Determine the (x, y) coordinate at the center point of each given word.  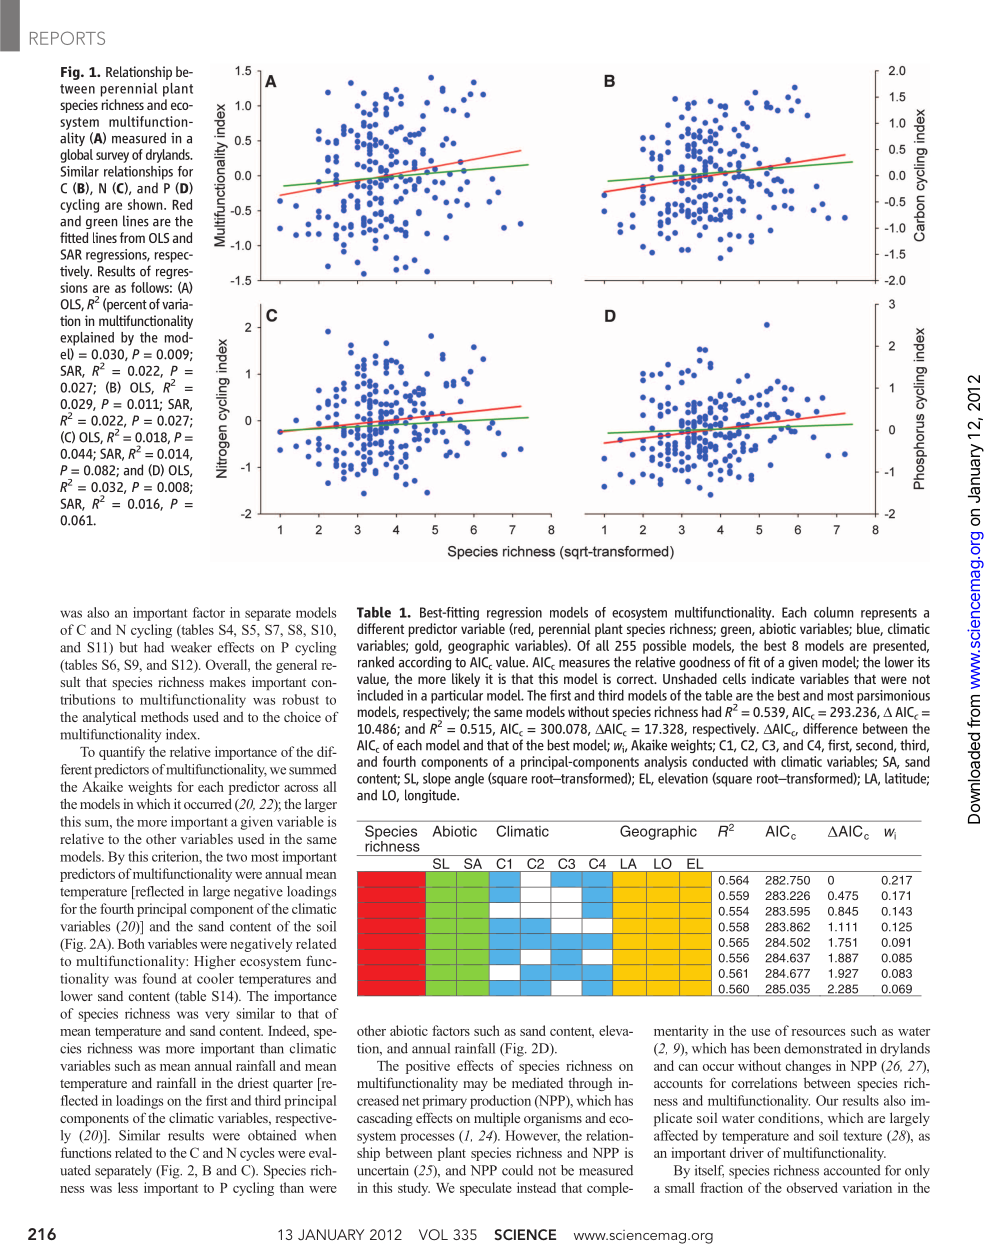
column (833, 612)
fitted (74, 237)
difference (830, 728)
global (76, 156)
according (425, 663)
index (182, 734)
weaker (191, 647)
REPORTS (67, 38)
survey (112, 157)
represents (889, 614)
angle (469, 780)
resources (818, 1032)
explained (87, 339)
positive (428, 1067)
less (128, 1187)
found (159, 978)
